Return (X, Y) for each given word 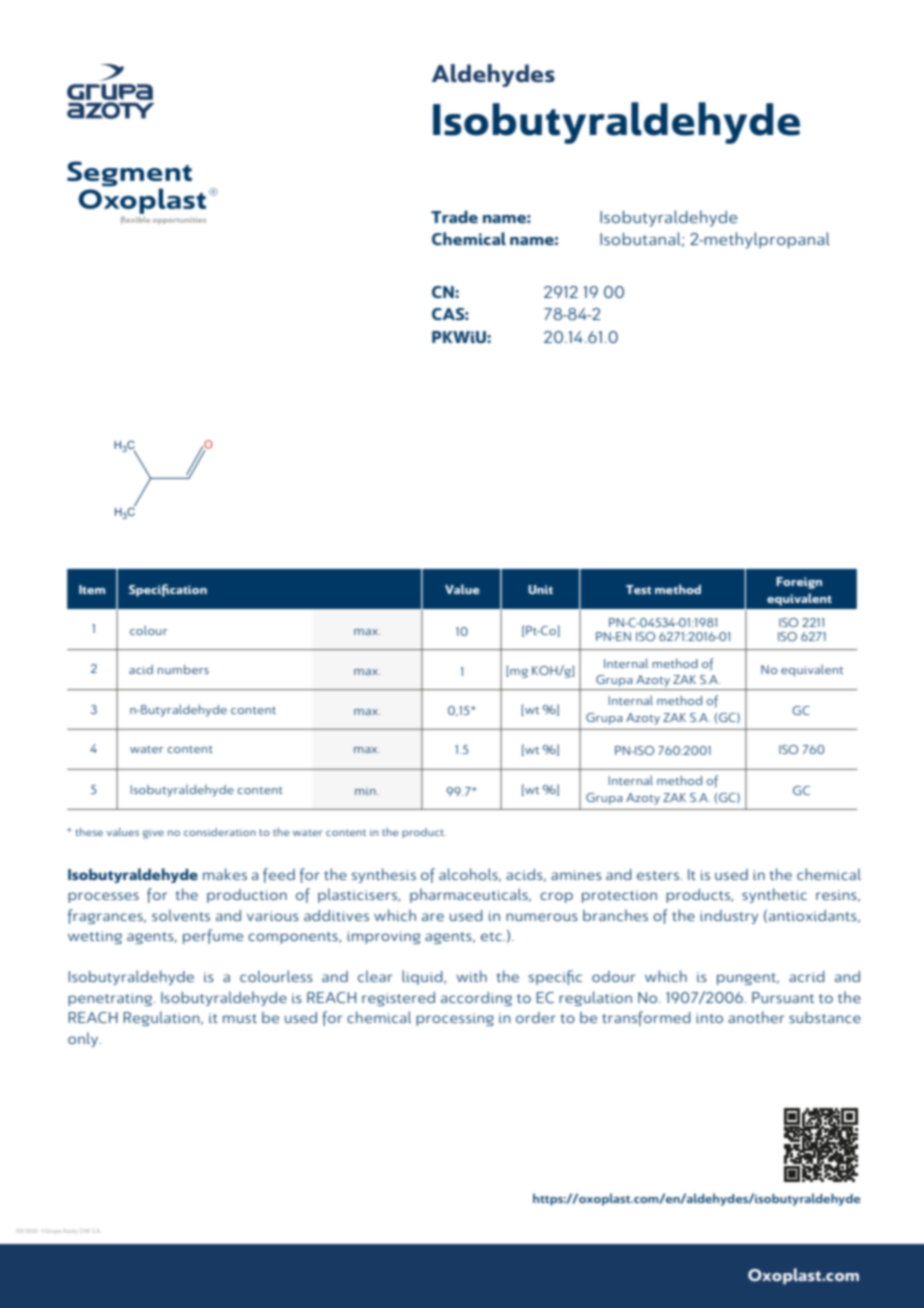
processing (455, 1019)
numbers (183, 669)
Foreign (799, 583)
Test (638, 589)
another (756, 1017)
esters (658, 875)
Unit (540, 589)
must (240, 1018)
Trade (454, 217)
